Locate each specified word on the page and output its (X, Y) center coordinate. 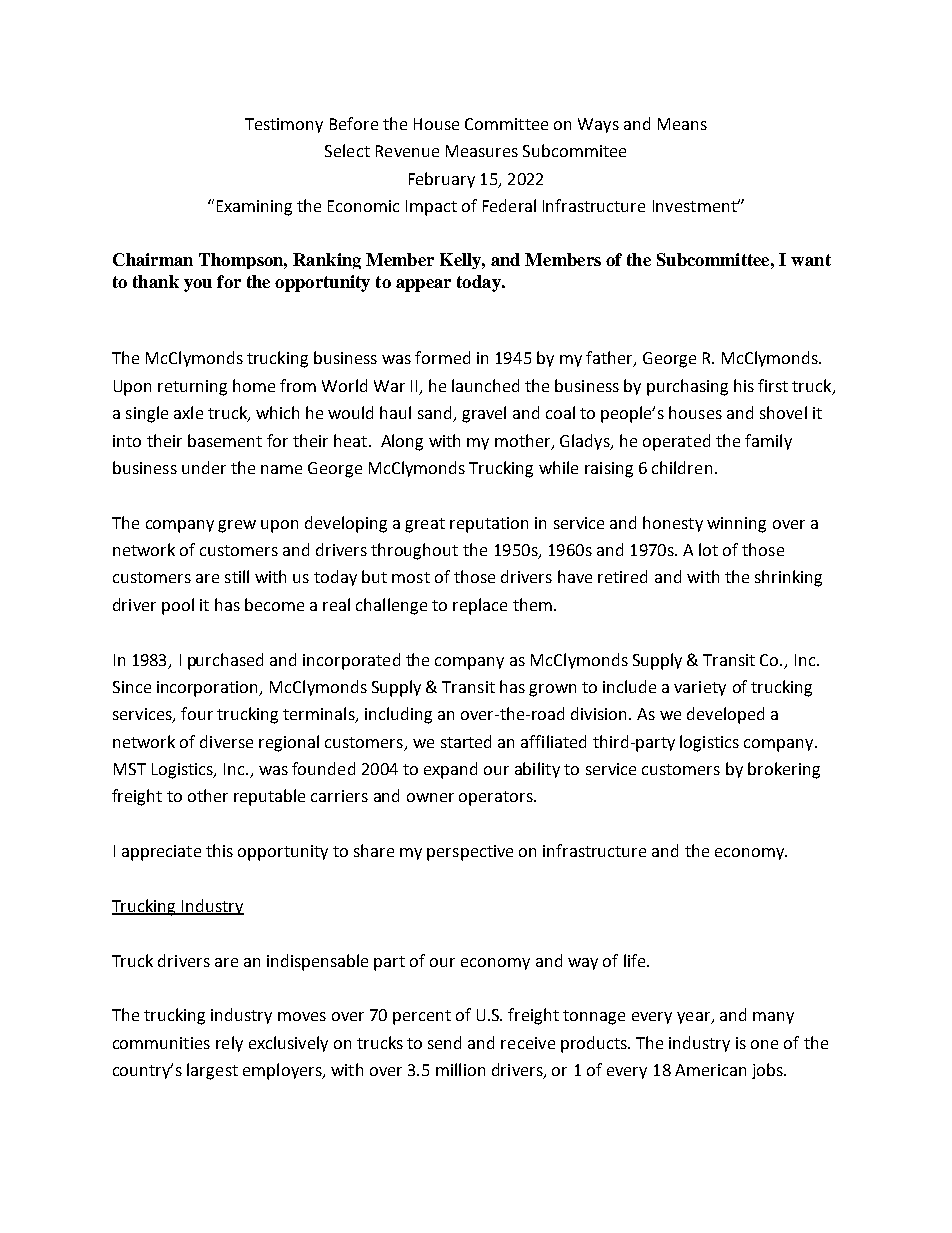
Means (682, 124)
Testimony (284, 125)
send (444, 1042)
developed (725, 715)
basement (225, 440)
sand (436, 414)
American (710, 1070)
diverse (226, 741)
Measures (482, 151)
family (768, 442)
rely (229, 1044)
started (466, 741)
